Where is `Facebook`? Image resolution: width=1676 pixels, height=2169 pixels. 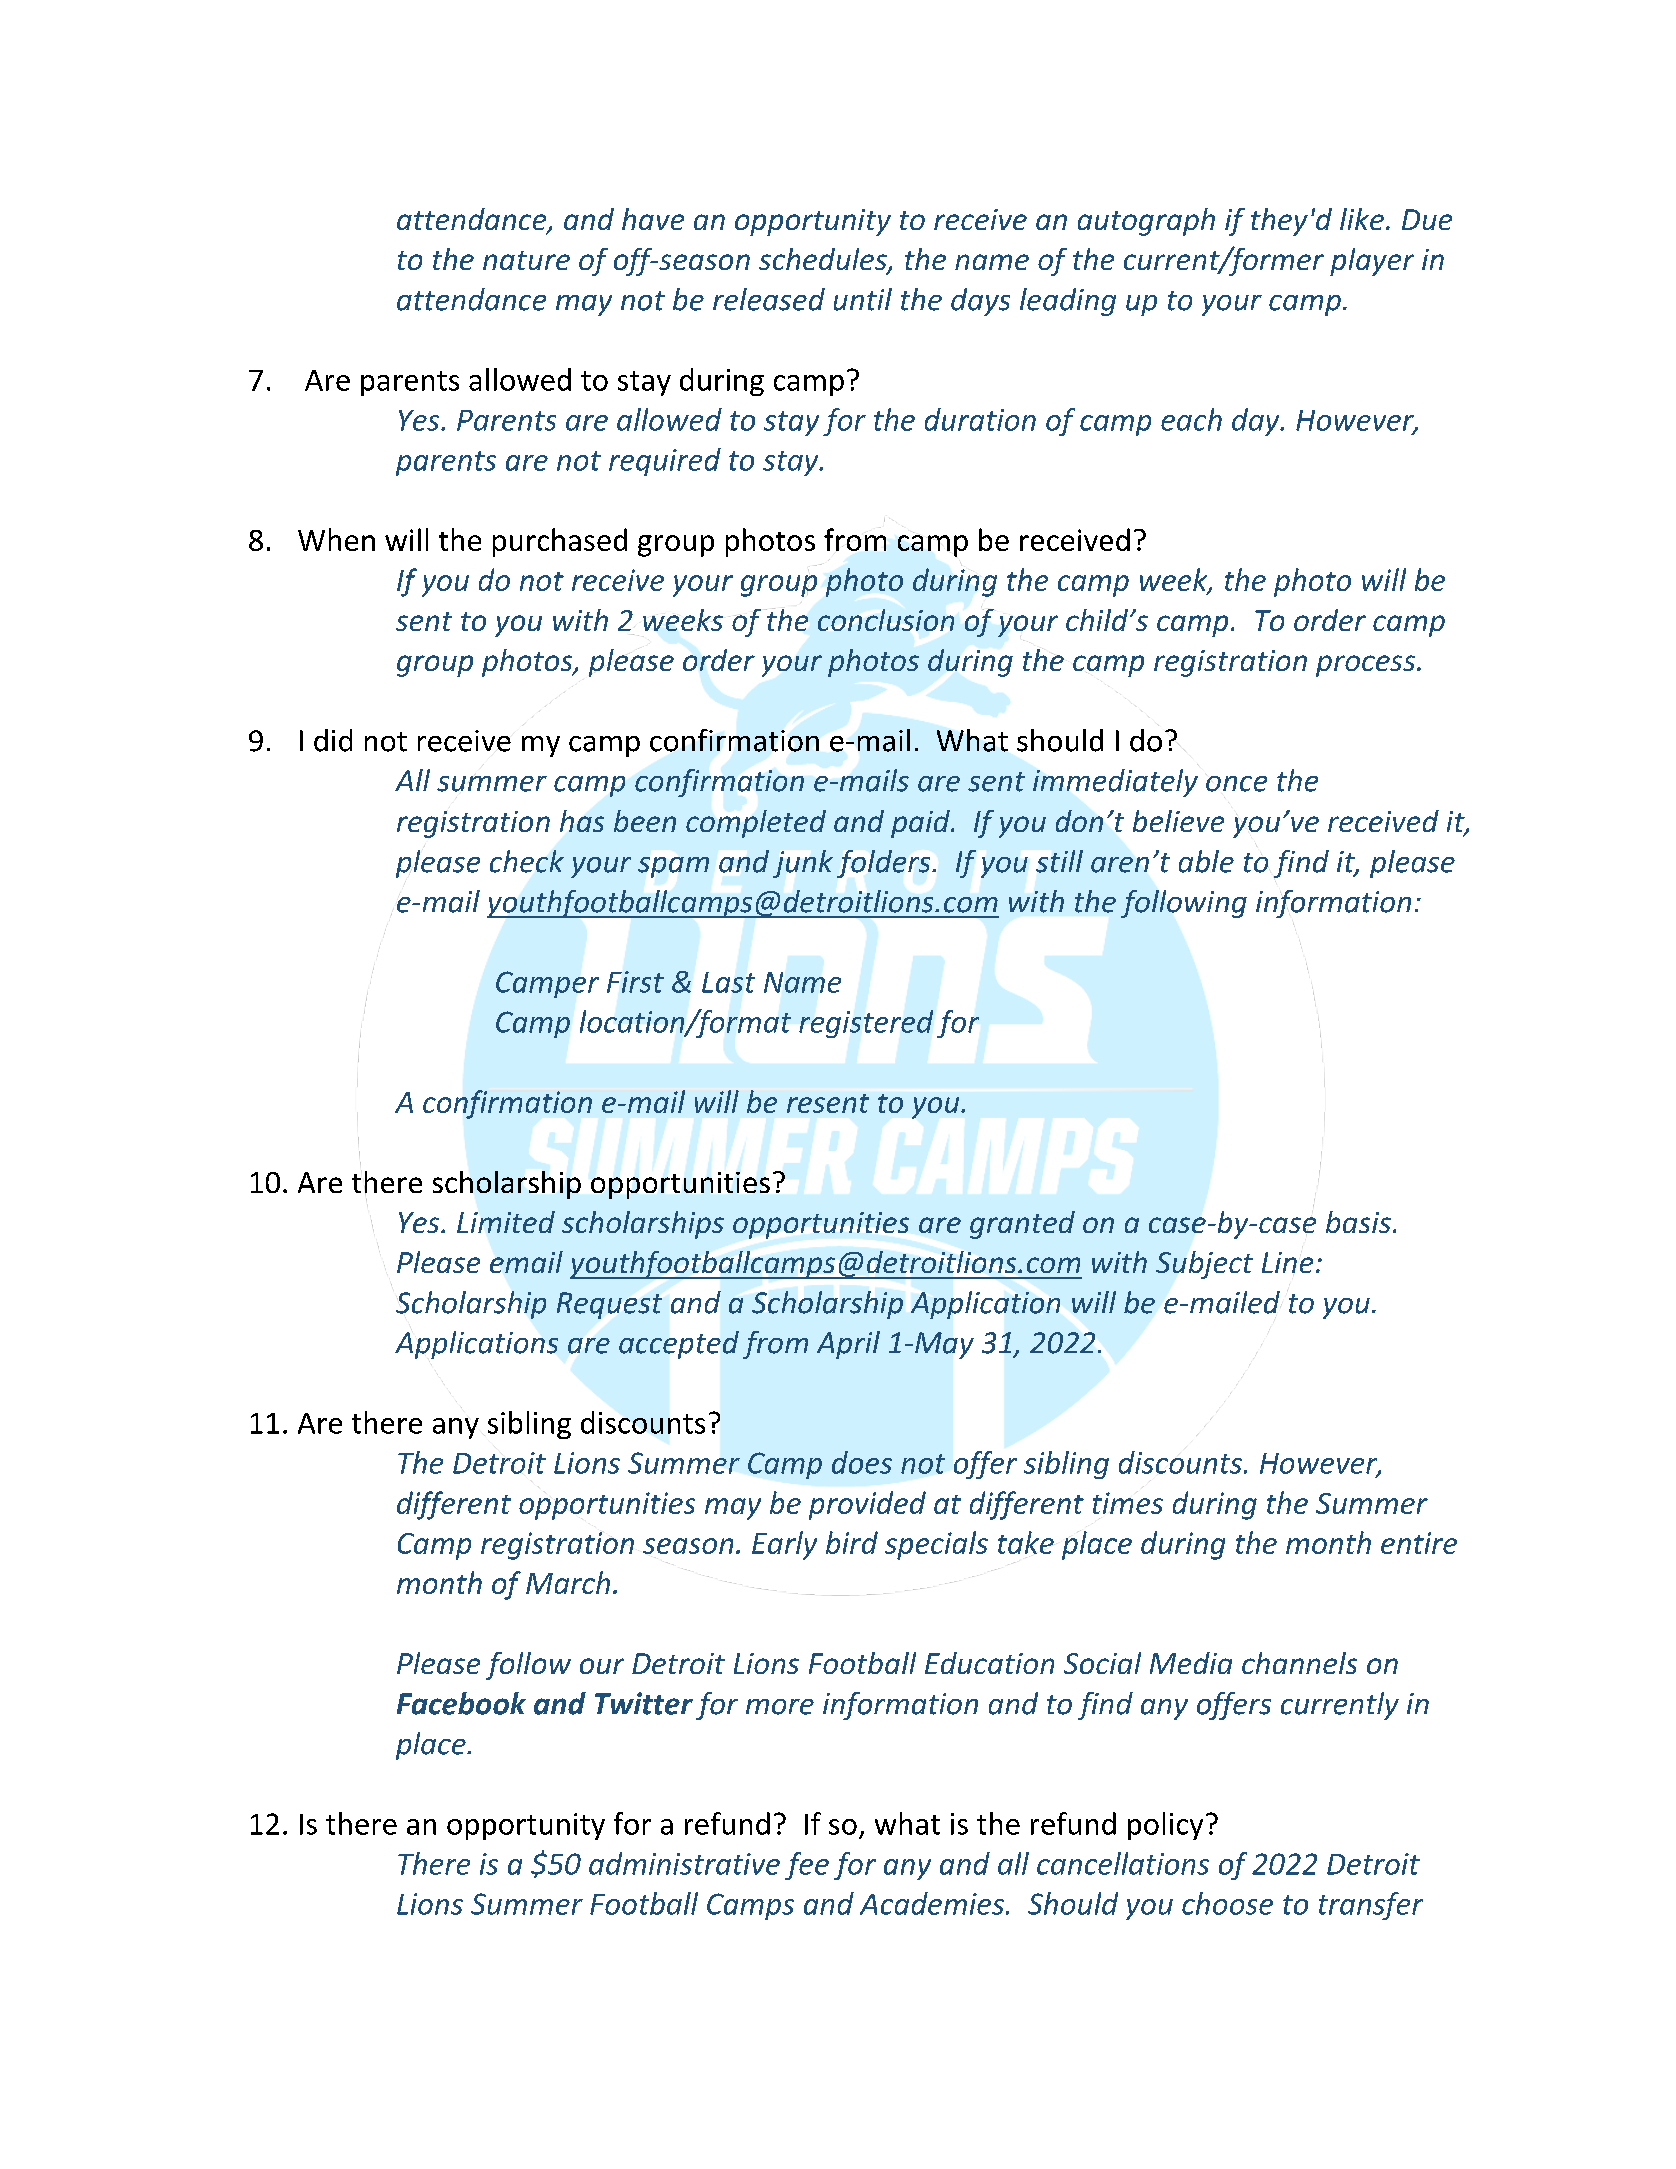 Facebook is located at coordinates (461, 1703).
